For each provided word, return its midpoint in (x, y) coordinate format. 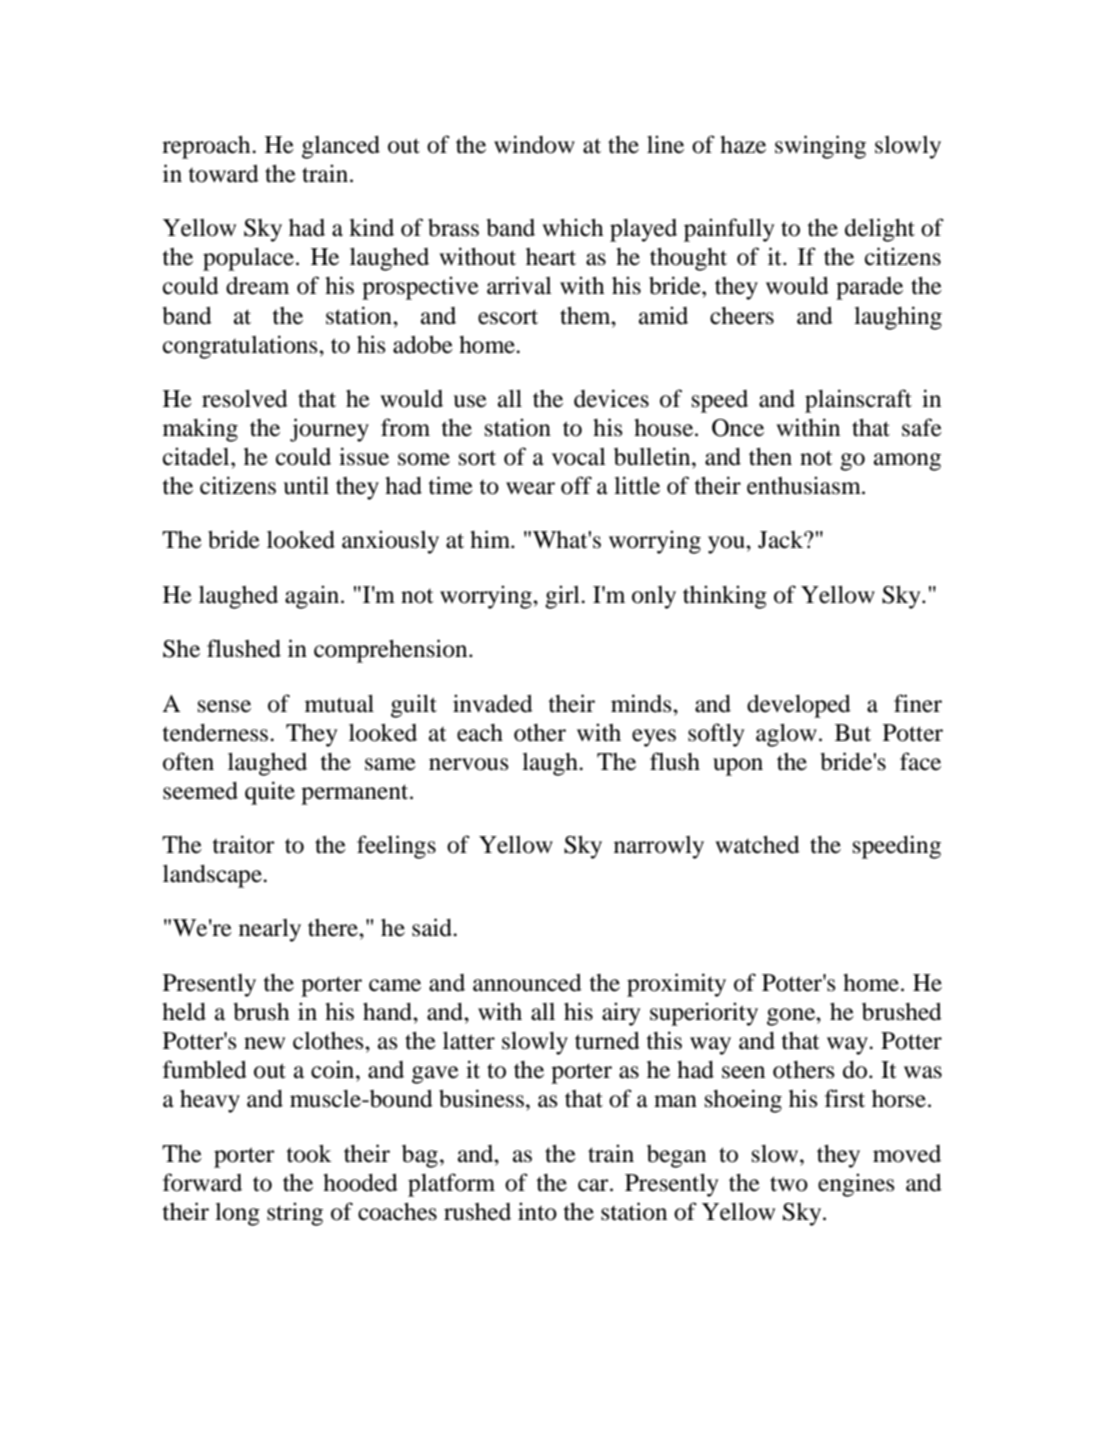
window (534, 144)
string (295, 1214)
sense (224, 706)
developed (799, 706)
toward (223, 174)
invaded (493, 703)
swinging (820, 147)
